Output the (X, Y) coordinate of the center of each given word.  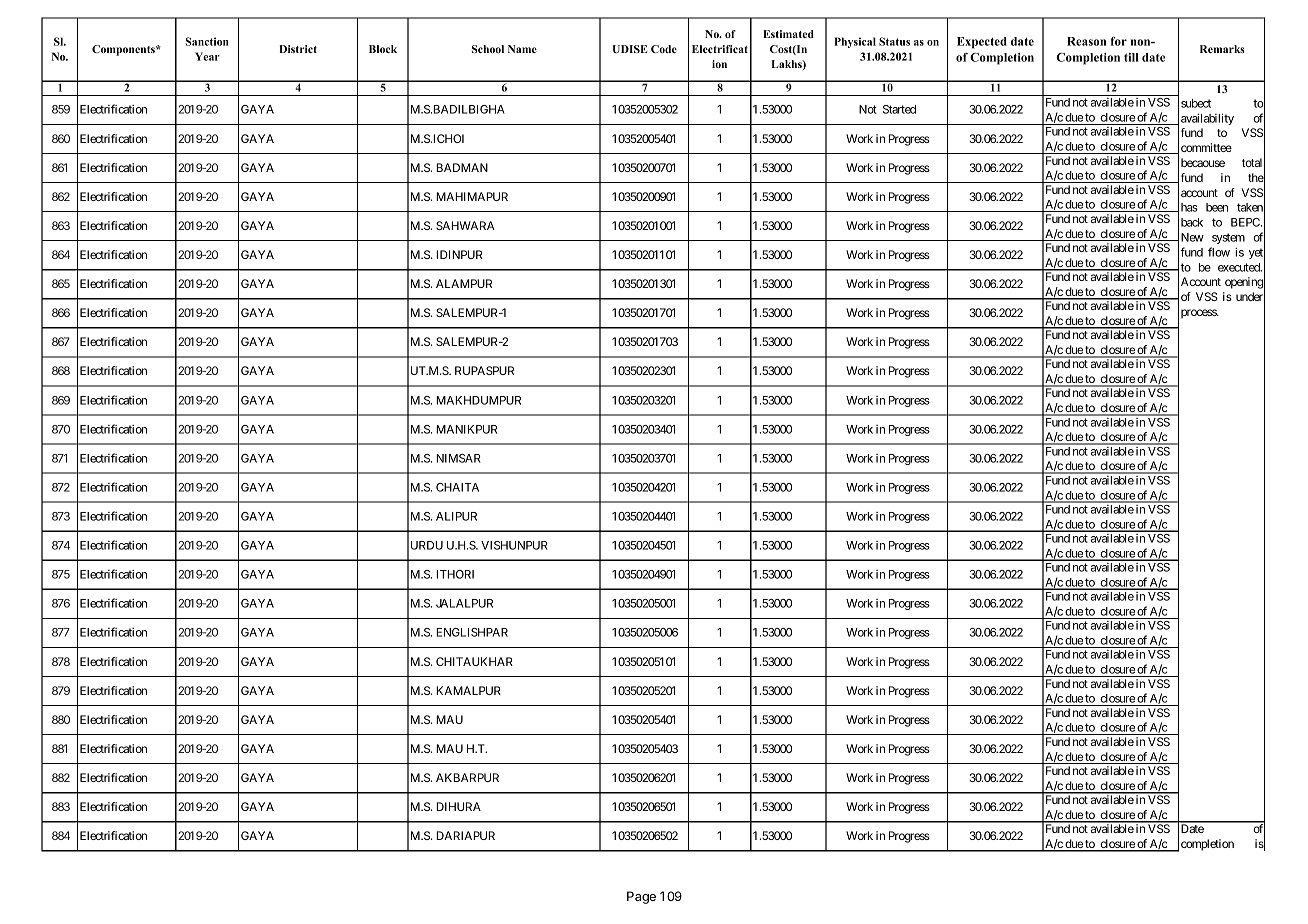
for (1119, 41)
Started (899, 109)
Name (522, 49)
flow (1219, 252)
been (1217, 207)
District (298, 49)
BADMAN (462, 167)
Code (664, 49)
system (1228, 238)
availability (1207, 119)
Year (207, 56)
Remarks (1222, 49)
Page (641, 897)
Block (383, 49)
